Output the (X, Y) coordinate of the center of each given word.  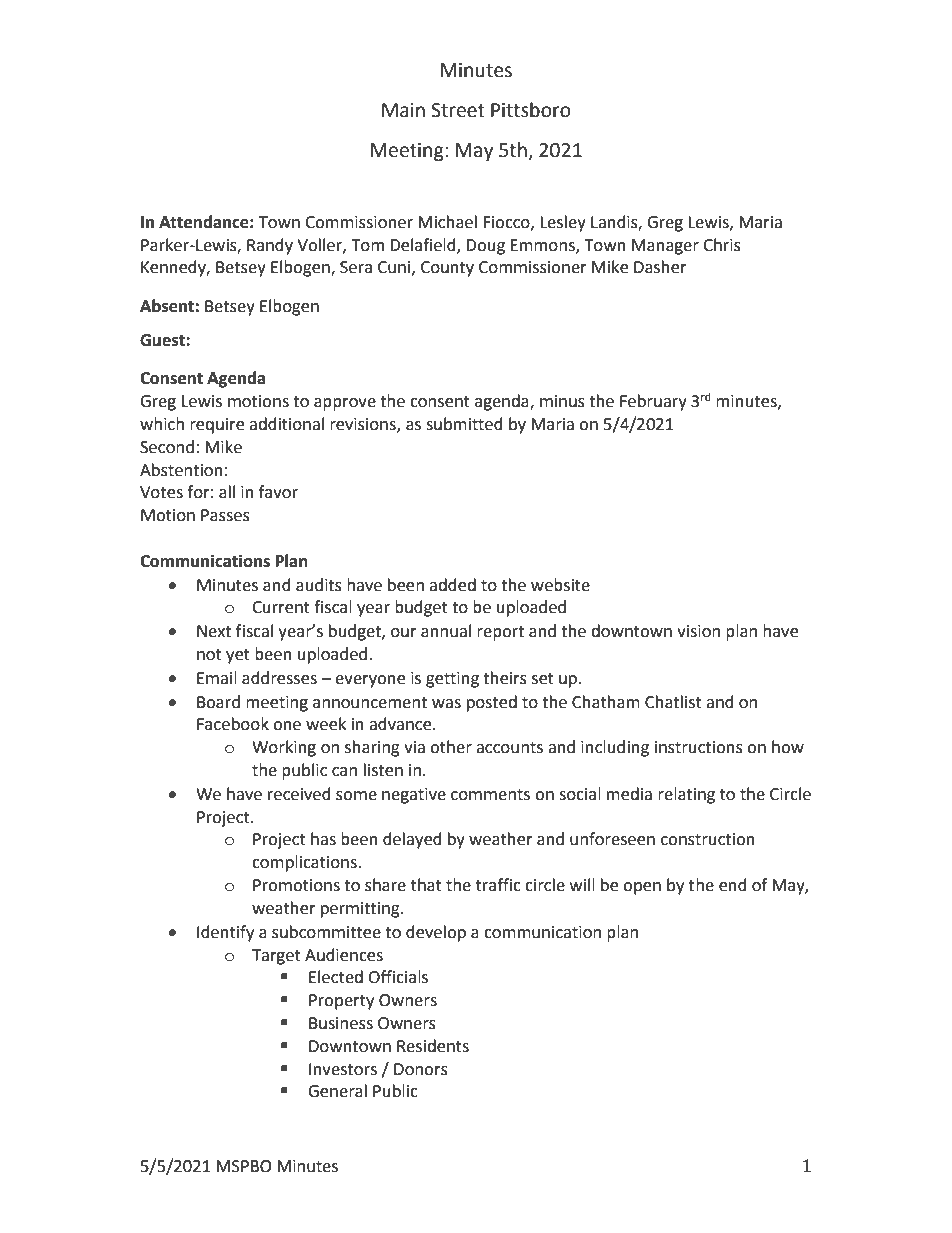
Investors (343, 1069)
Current (281, 607)
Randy (270, 246)
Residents (433, 1046)
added (452, 585)
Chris (722, 245)
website (560, 585)
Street (458, 110)
